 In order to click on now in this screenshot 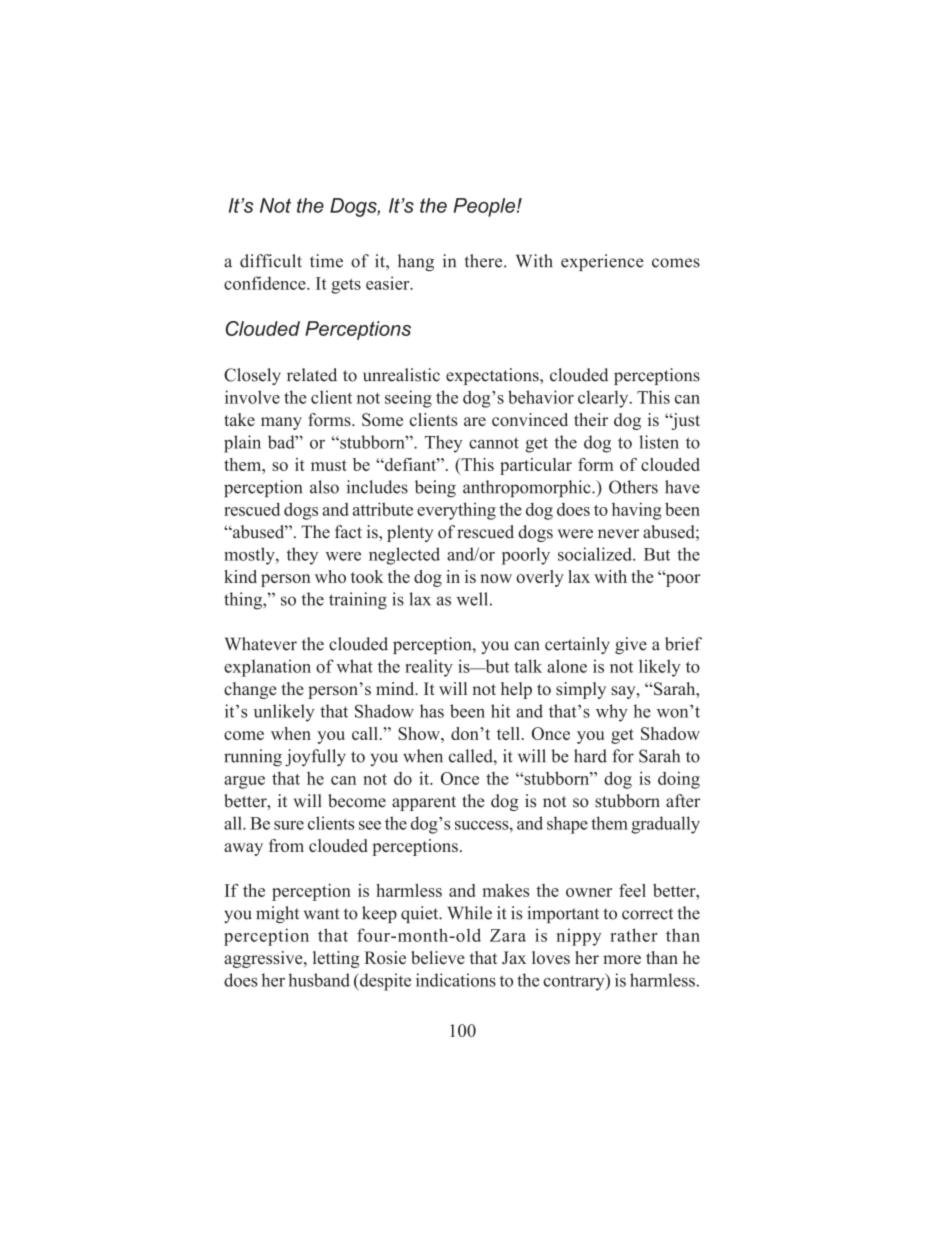, I will do `click(496, 578)`.
